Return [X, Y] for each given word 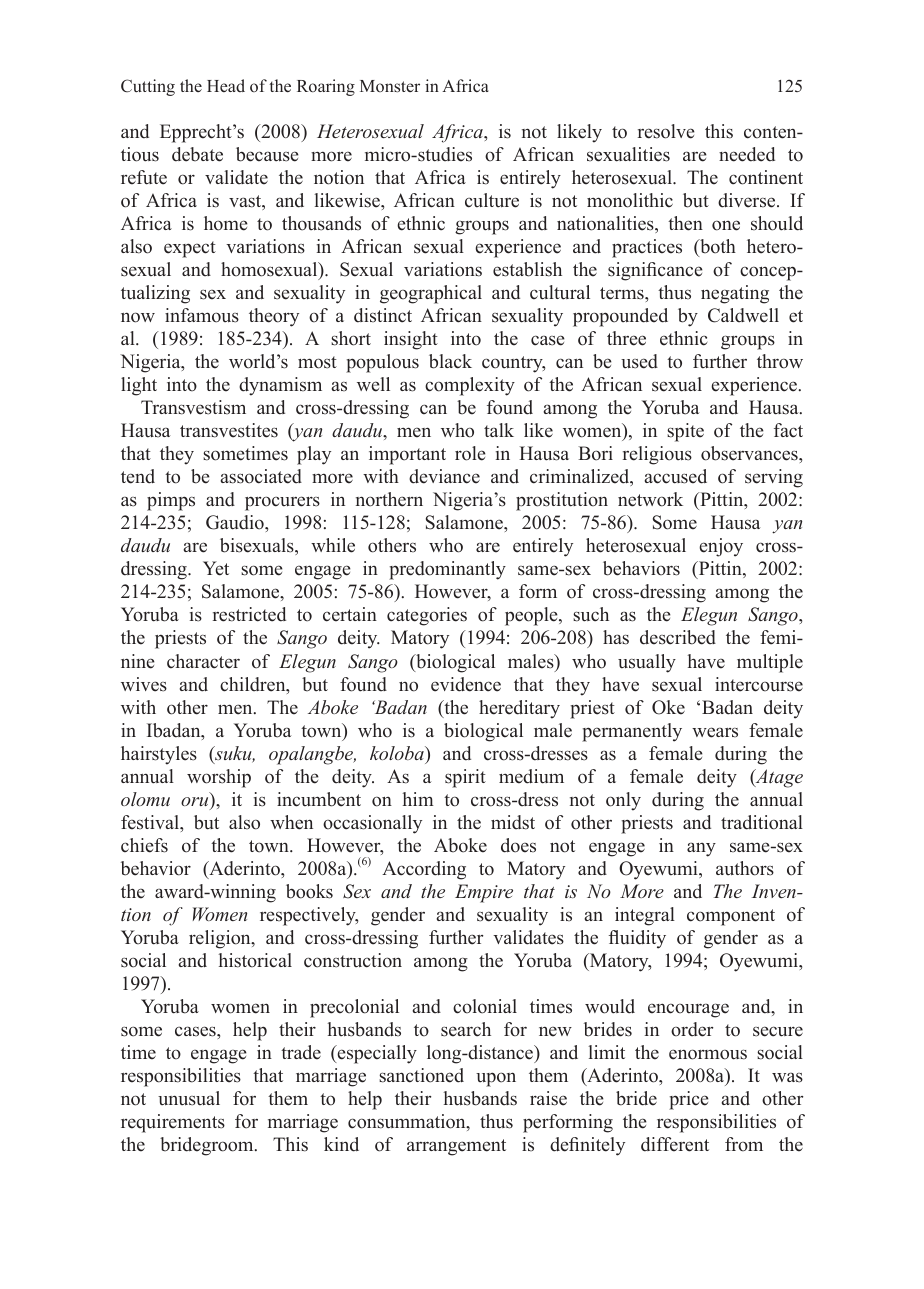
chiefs [144, 845]
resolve [666, 131]
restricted [249, 614]
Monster [390, 86]
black [450, 361]
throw [780, 361]
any [701, 849]
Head [226, 85]
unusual [189, 1098]
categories [427, 616]
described [678, 637]
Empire [484, 893]
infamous [202, 315]
